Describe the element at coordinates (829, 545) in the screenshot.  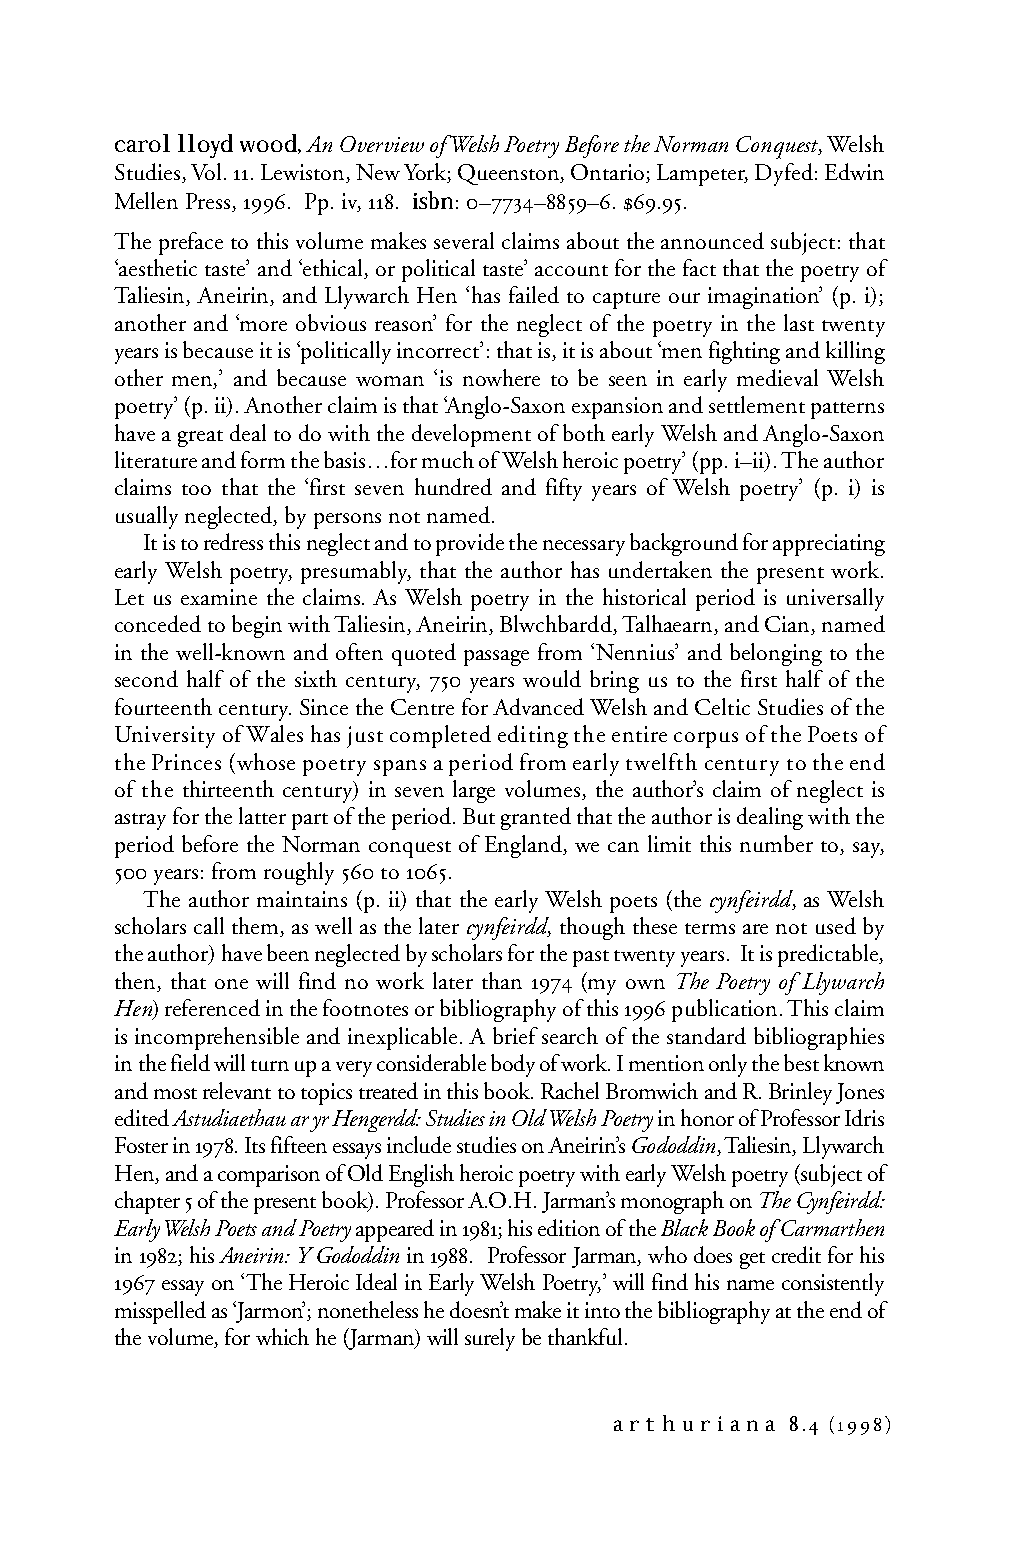
I see `appreciating` at that location.
